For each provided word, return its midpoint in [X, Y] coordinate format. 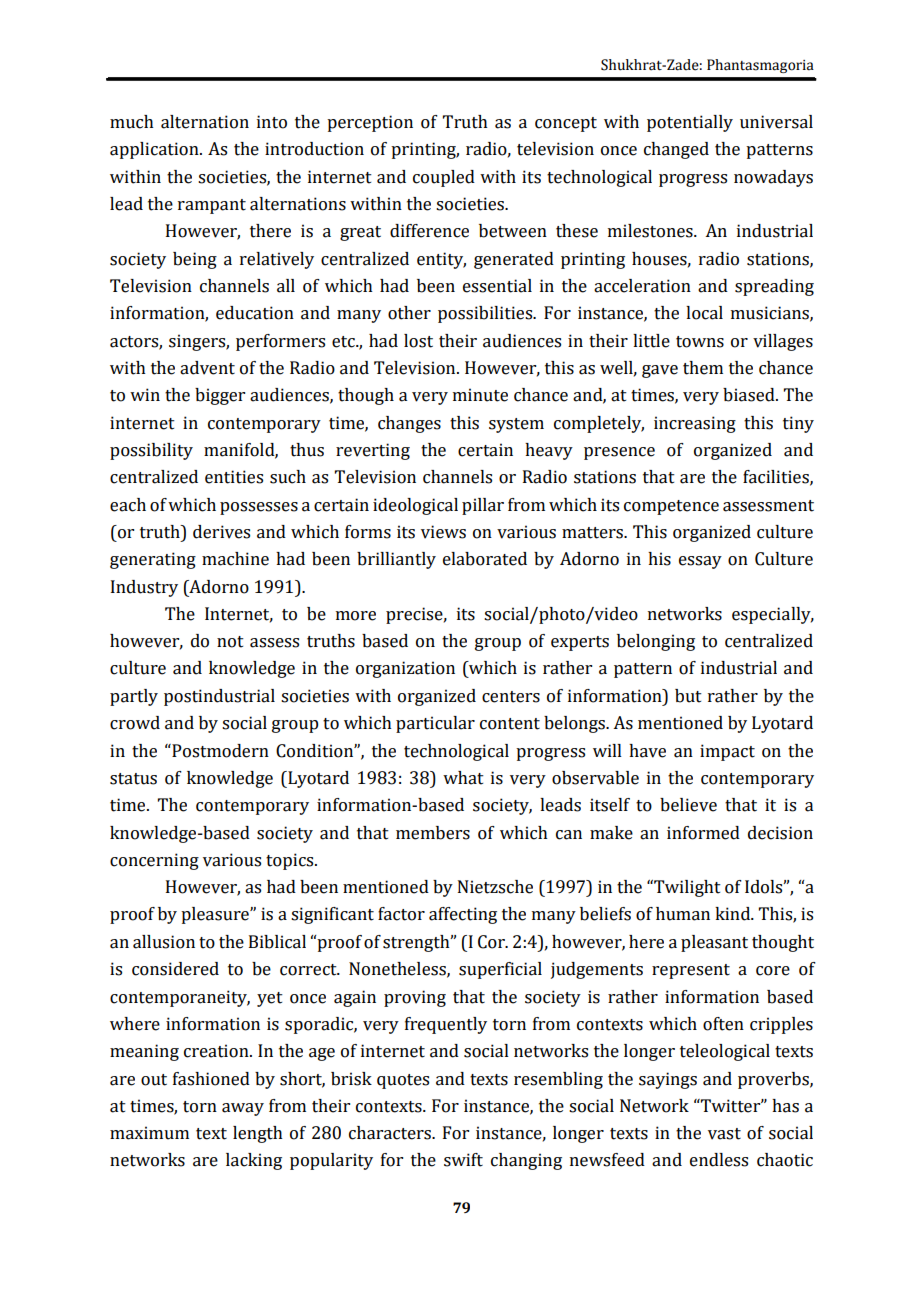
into [272, 122]
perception [370, 123]
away [243, 1109]
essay [700, 562]
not [230, 642]
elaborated [485, 559]
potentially [690, 123]
